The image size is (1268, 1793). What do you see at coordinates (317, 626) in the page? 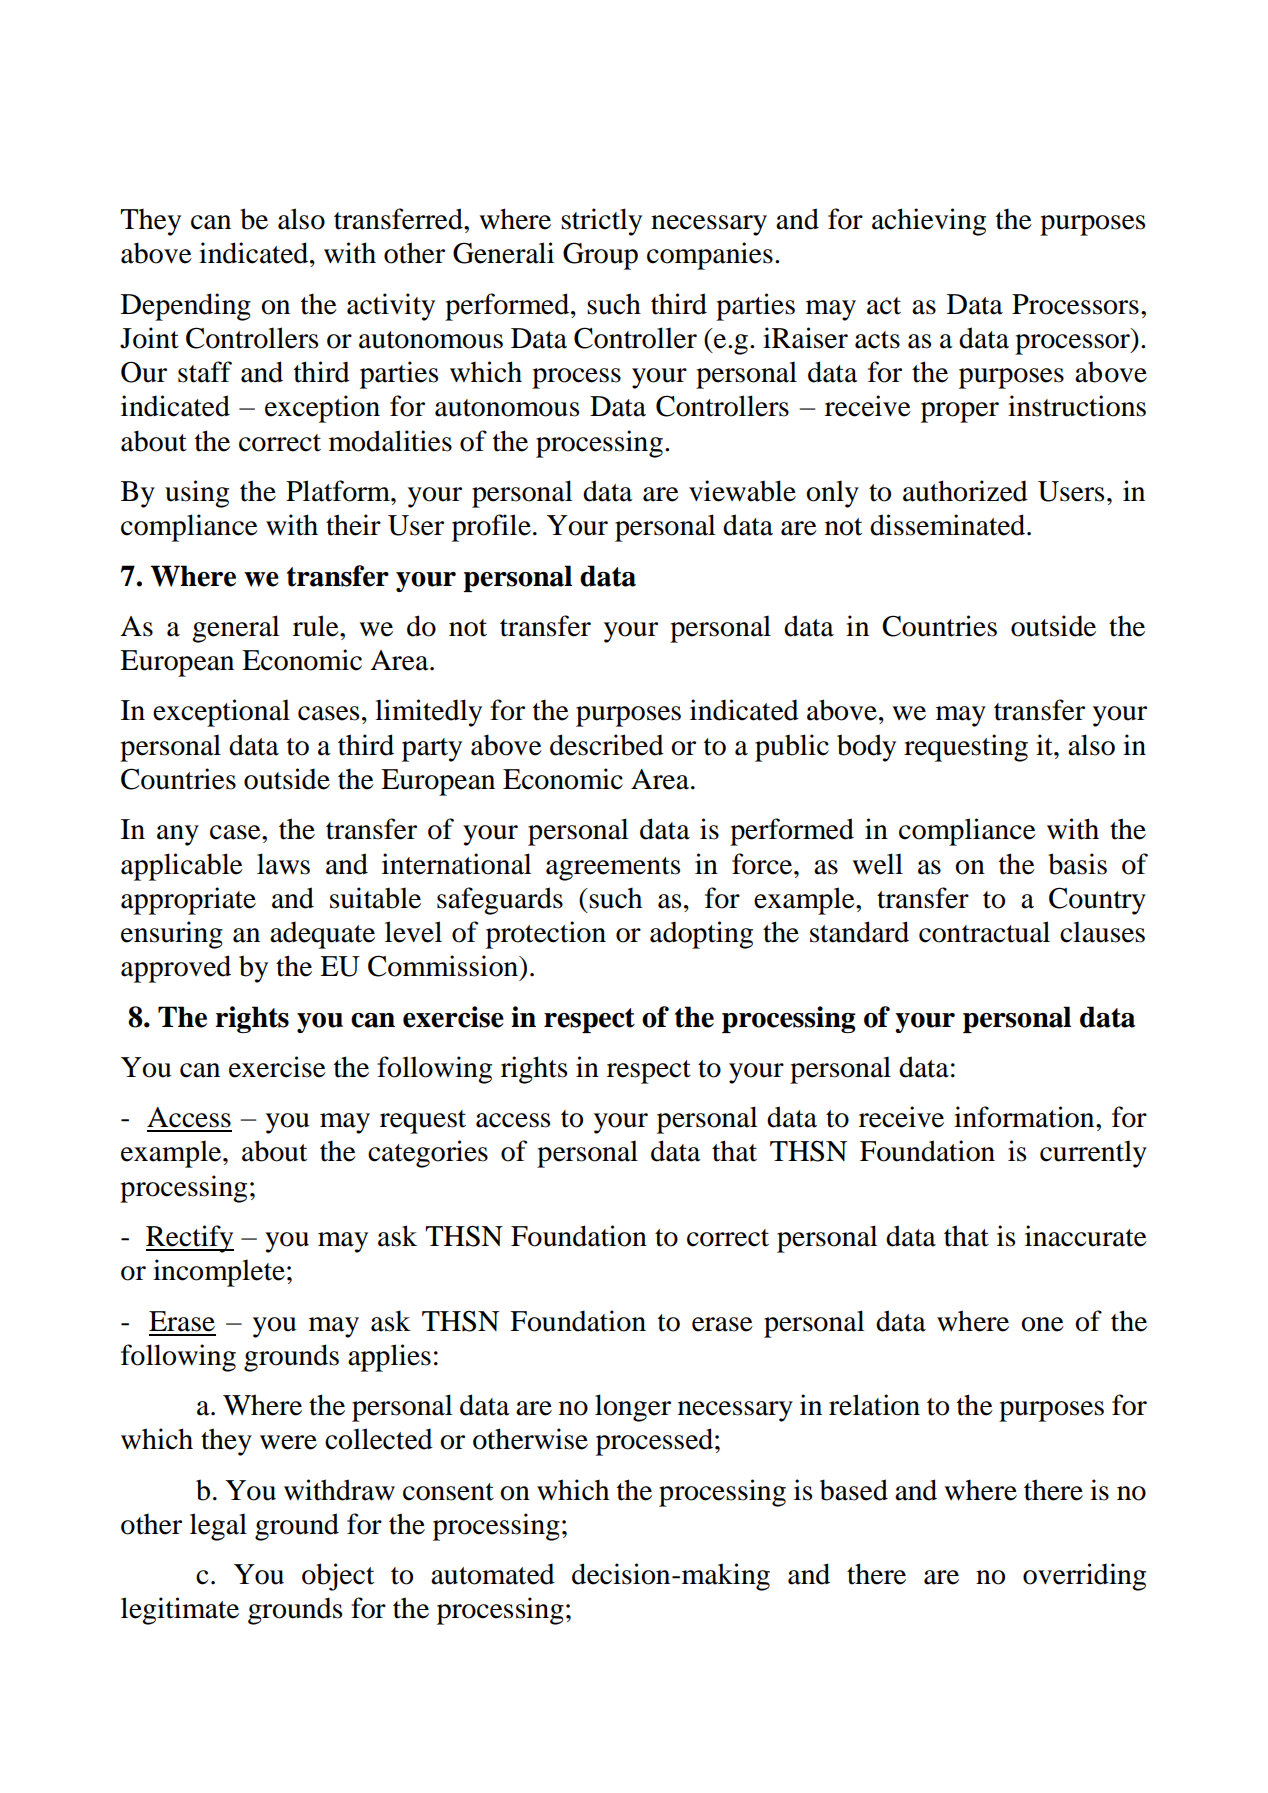
I see `rule` at bounding box center [317, 626].
